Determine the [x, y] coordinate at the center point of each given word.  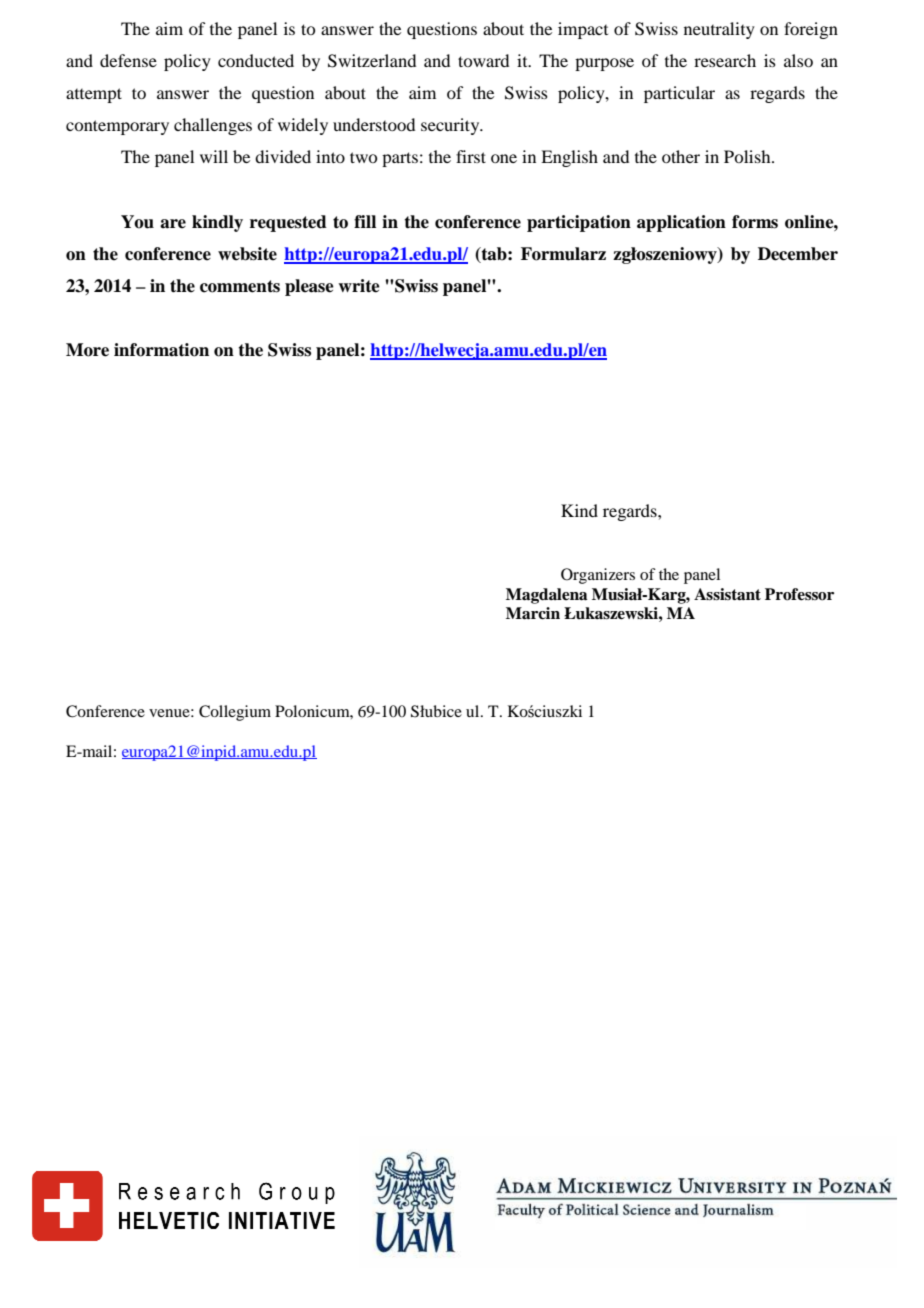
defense [128, 60]
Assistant [727, 594]
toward [483, 60]
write [359, 286]
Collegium [235, 713]
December [798, 254]
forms [755, 222]
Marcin [533, 613]
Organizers [598, 576]
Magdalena [546, 596]
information [161, 350]
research [725, 60]
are [173, 224]
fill [365, 221]
